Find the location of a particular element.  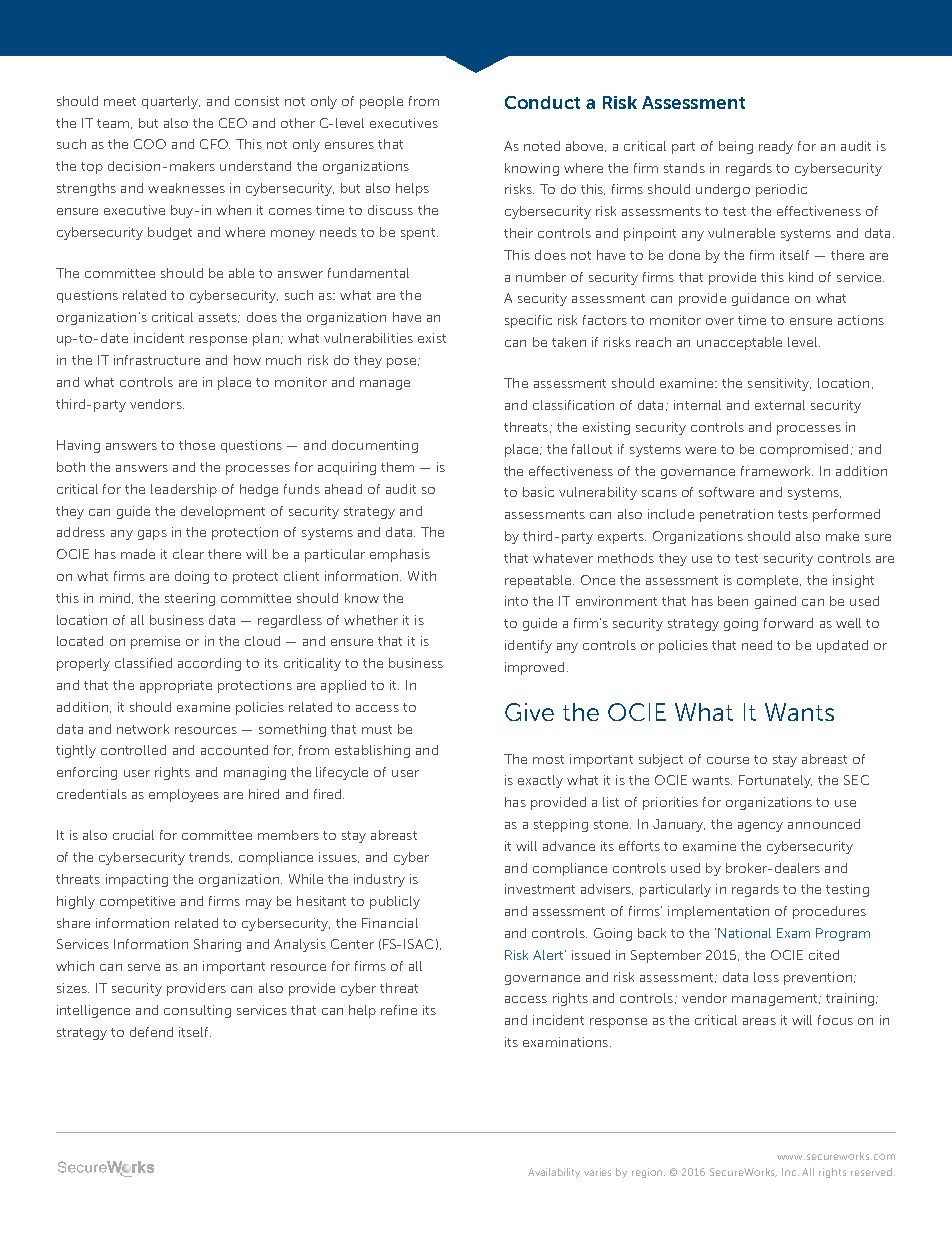

COO is located at coordinates (150, 144).
